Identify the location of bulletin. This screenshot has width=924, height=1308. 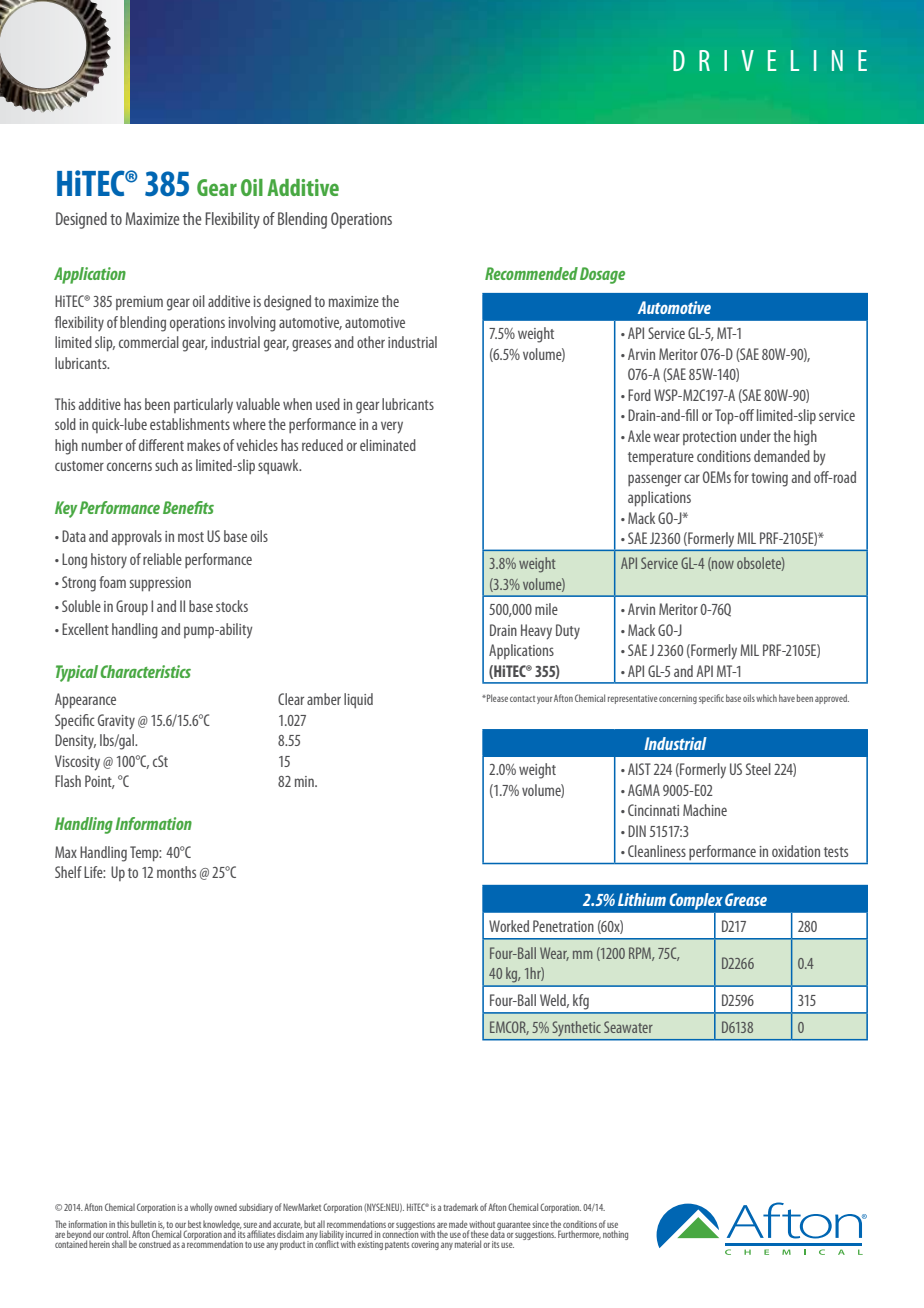
(144, 1225).
